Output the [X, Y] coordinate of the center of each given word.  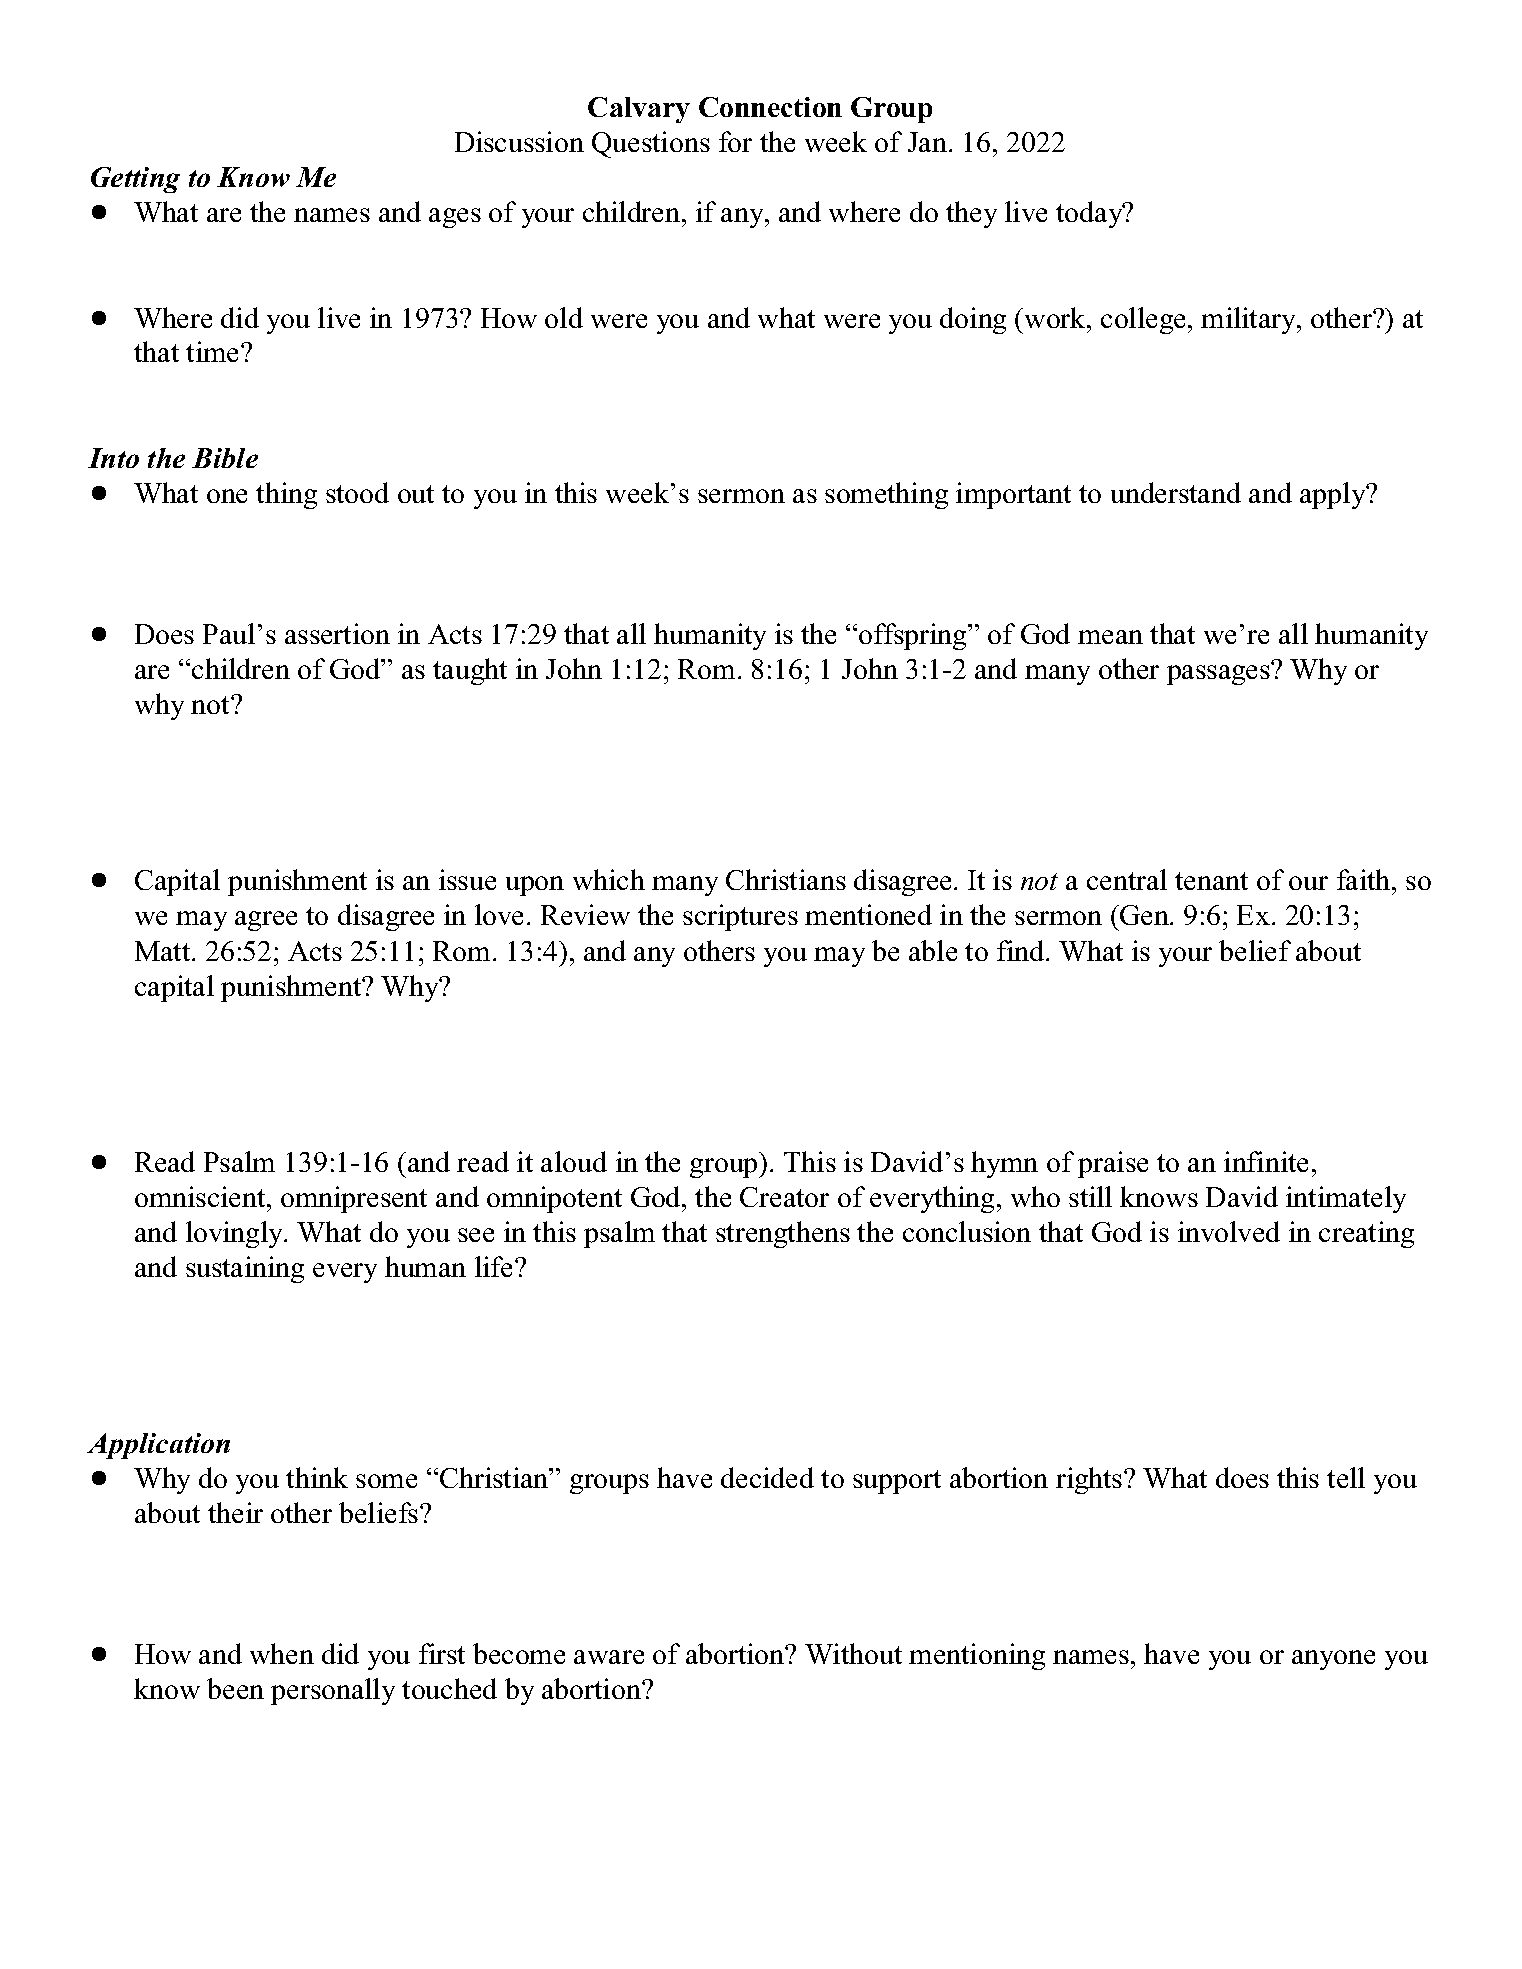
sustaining [245, 1269]
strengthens [783, 1234]
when [282, 1653]
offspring [914, 636]
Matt [164, 951]
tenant [1211, 881]
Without [853, 1653]
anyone [1333, 1660]
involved [1229, 1231]
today [1090, 214]
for [735, 141]
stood [357, 492]
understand [1176, 492]
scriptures [740, 917]
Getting [135, 180]
